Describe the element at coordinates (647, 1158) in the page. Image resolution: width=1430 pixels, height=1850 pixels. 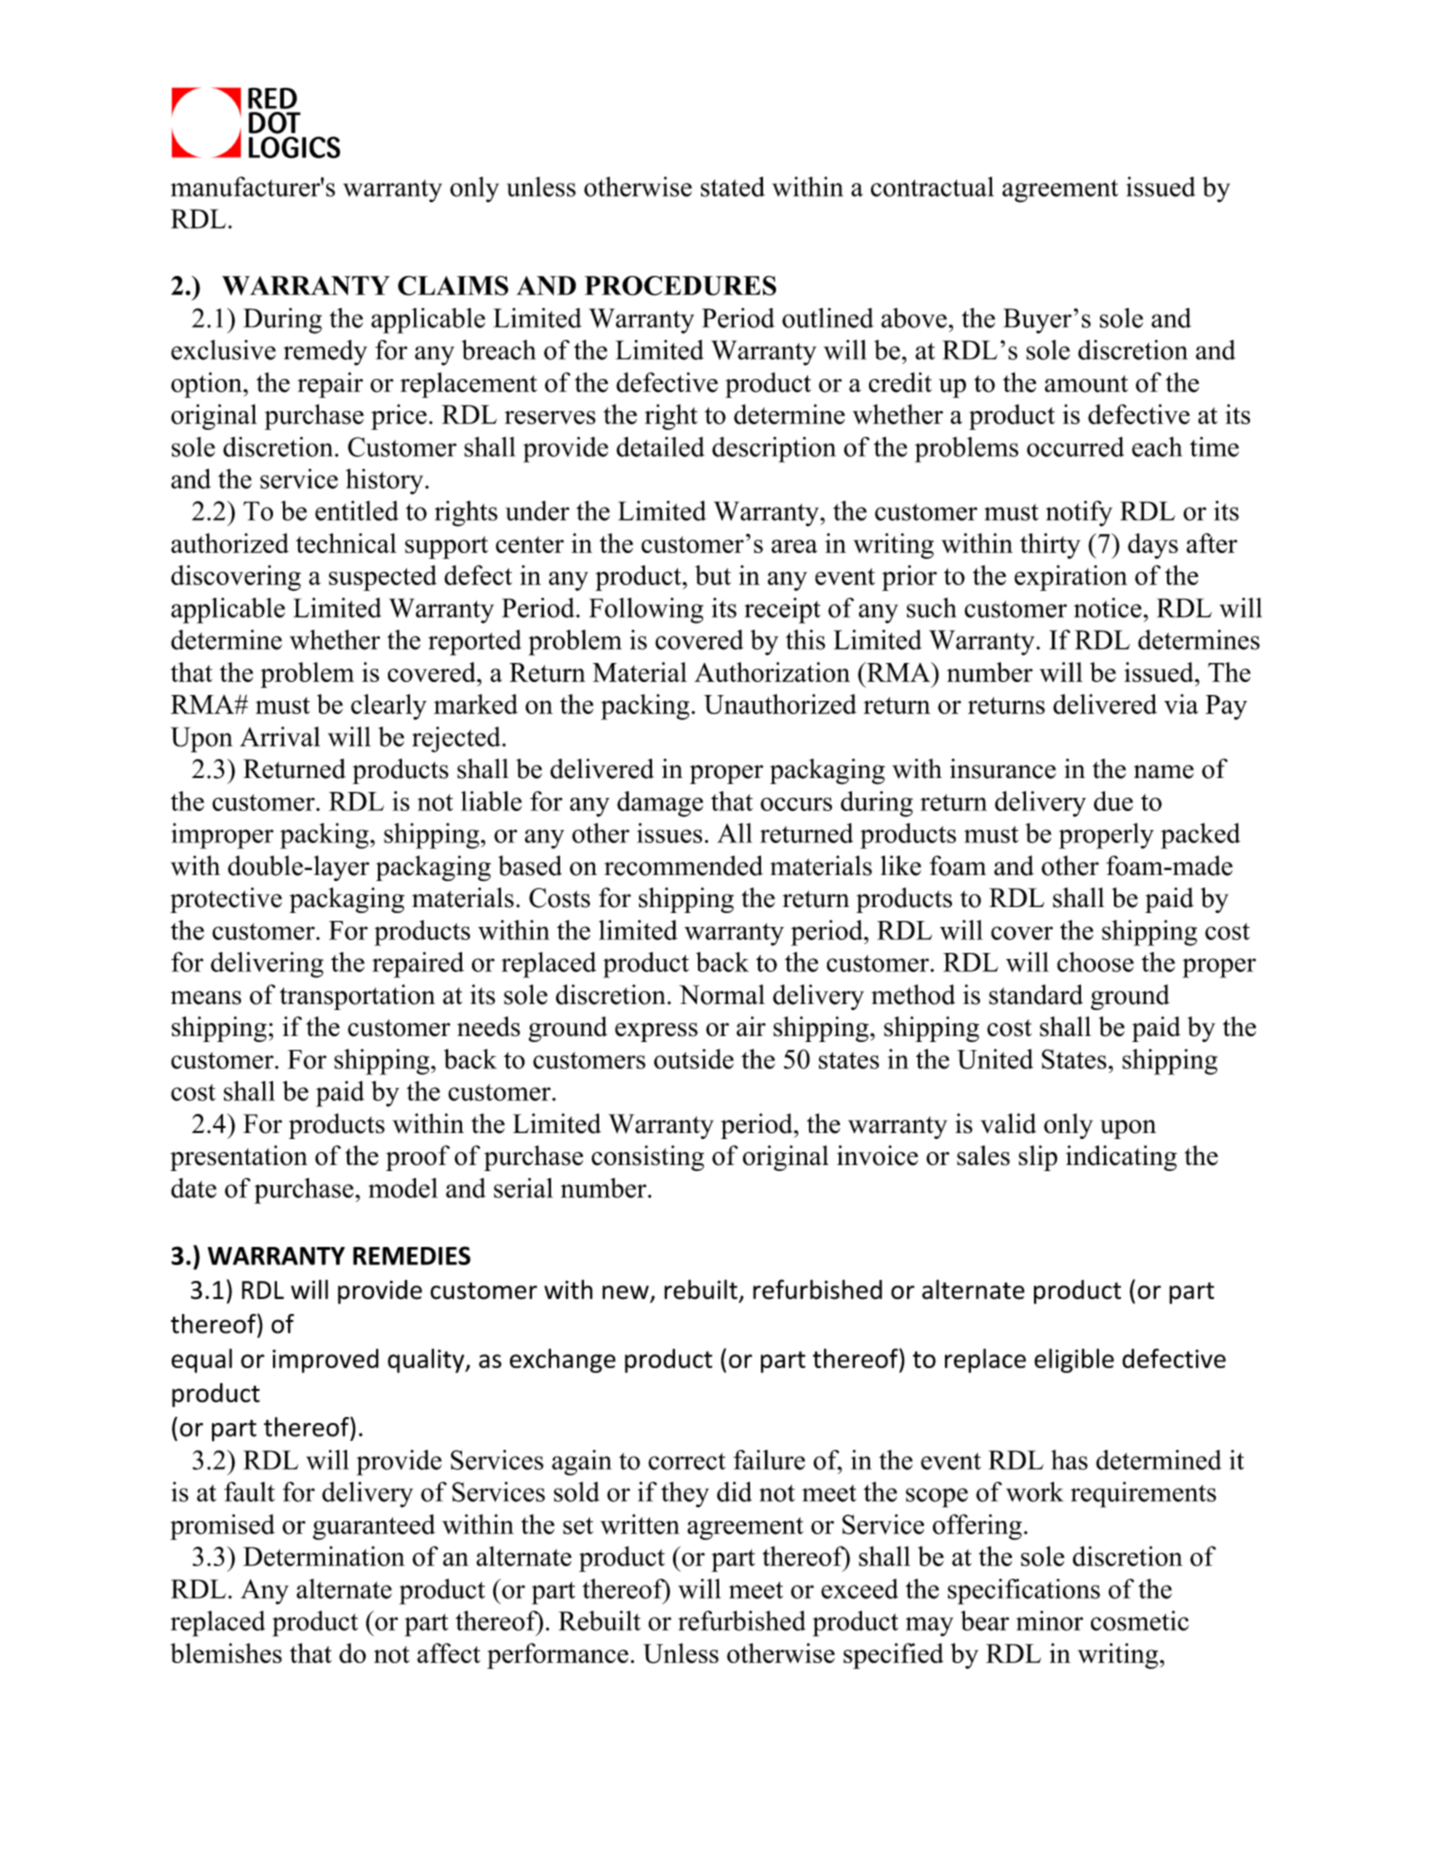
I see `consisting` at that location.
